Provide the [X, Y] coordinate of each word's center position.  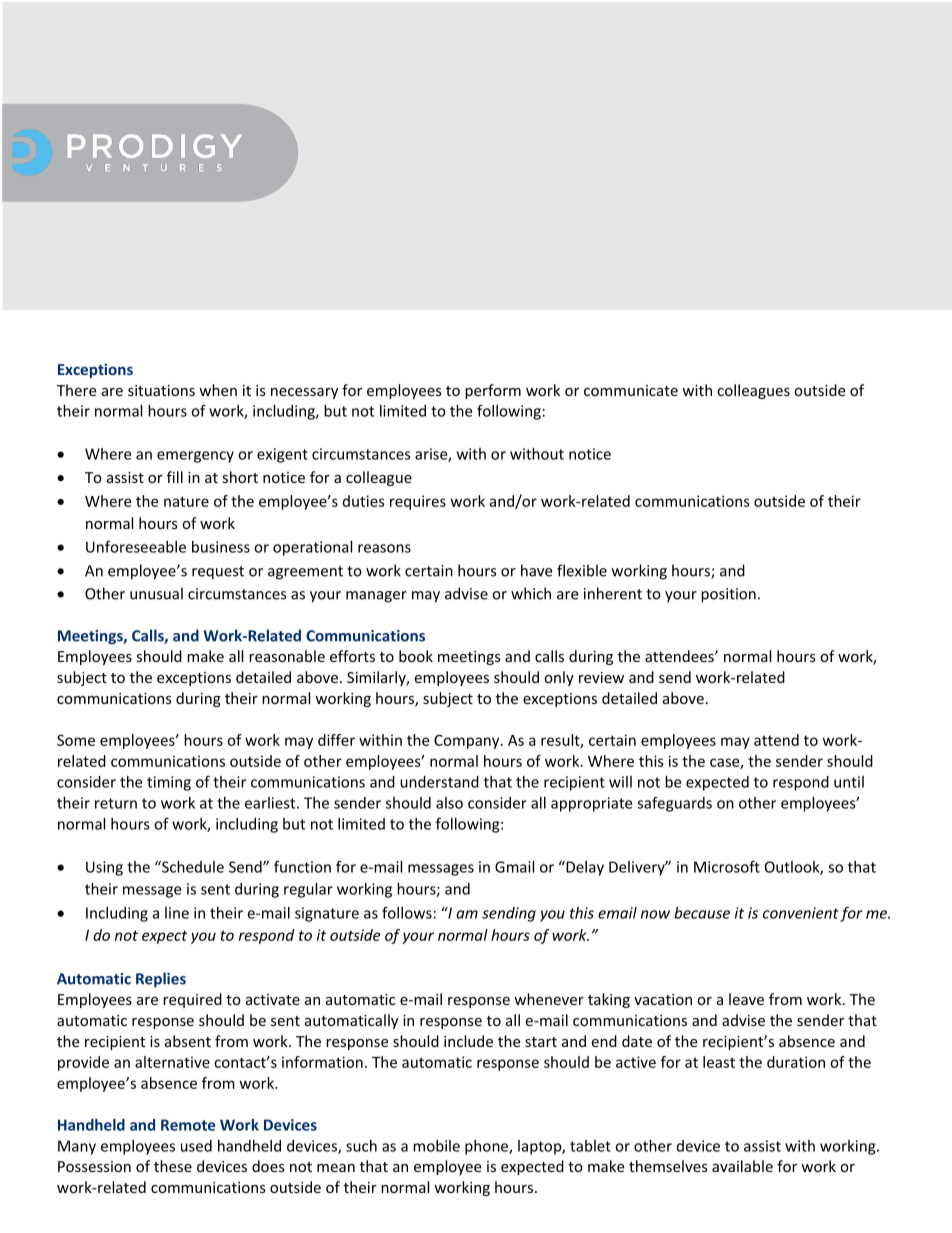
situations [161, 390]
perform [493, 391]
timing [169, 783]
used [196, 1146]
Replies [161, 980]
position [728, 595]
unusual [156, 593]
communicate [631, 390]
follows [407, 912]
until [849, 782]
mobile [436, 1146]
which [531, 593]
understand [439, 782]
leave [746, 999]
